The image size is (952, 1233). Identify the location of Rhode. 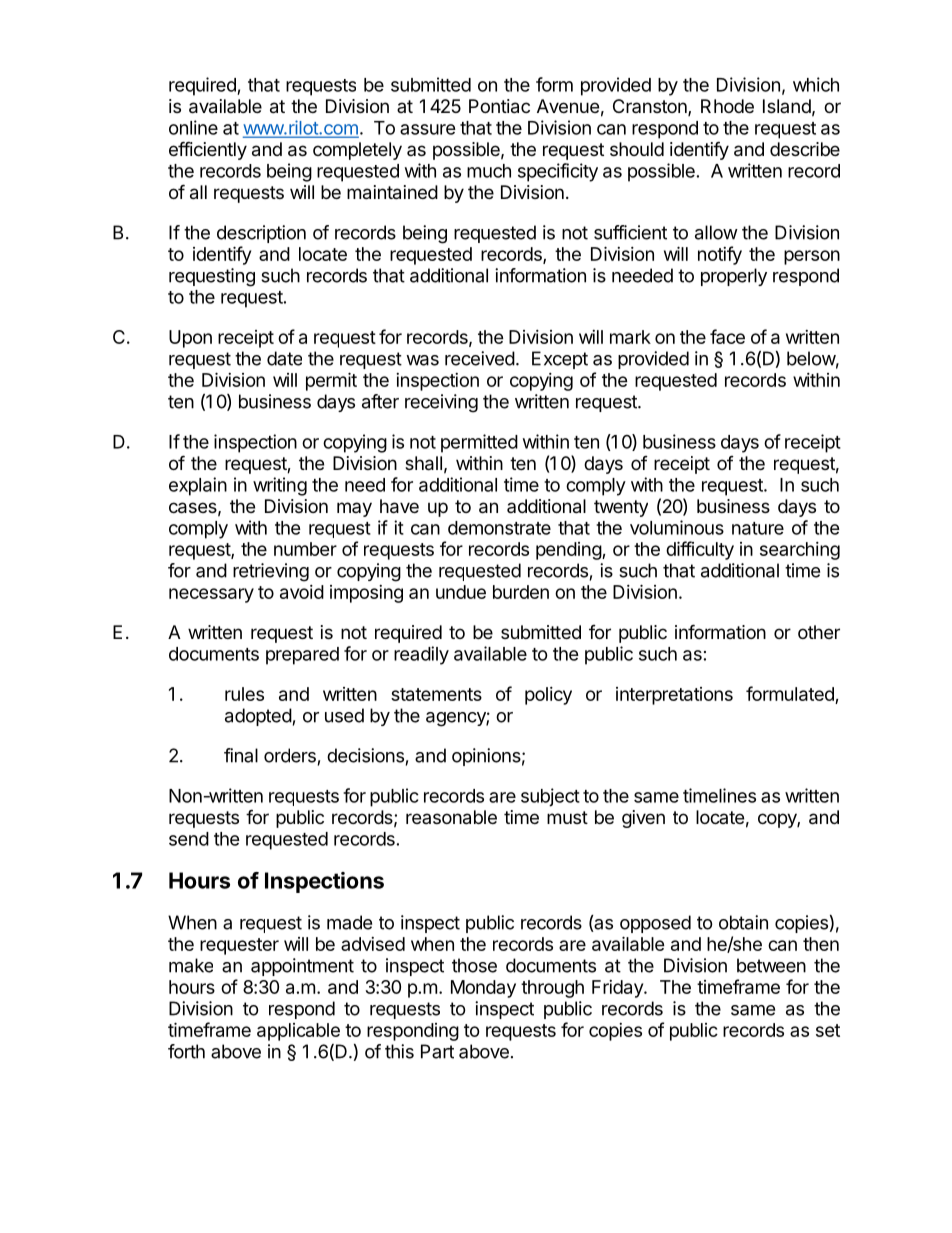
(727, 106).
